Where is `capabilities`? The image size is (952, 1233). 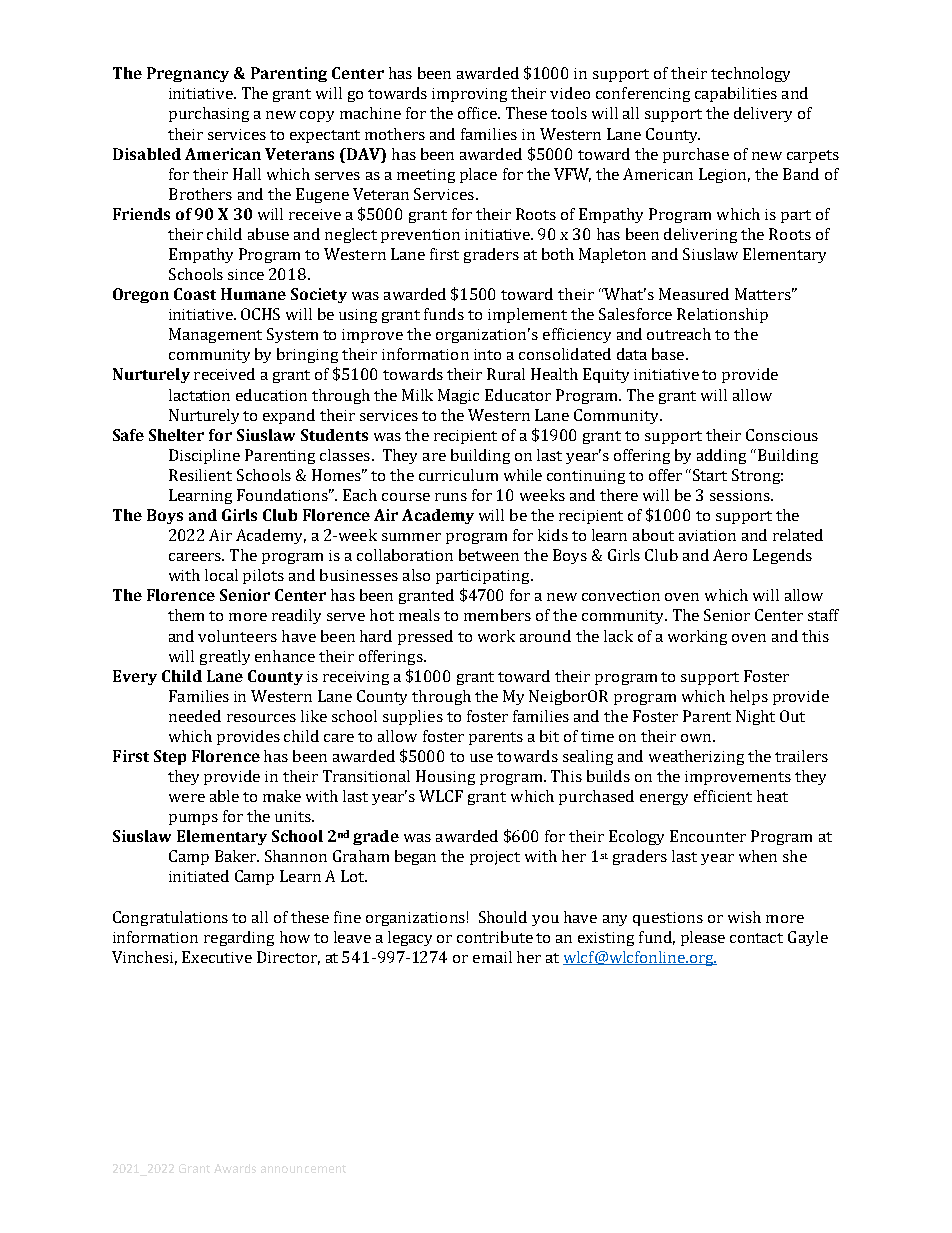 capabilities is located at coordinates (736, 94).
